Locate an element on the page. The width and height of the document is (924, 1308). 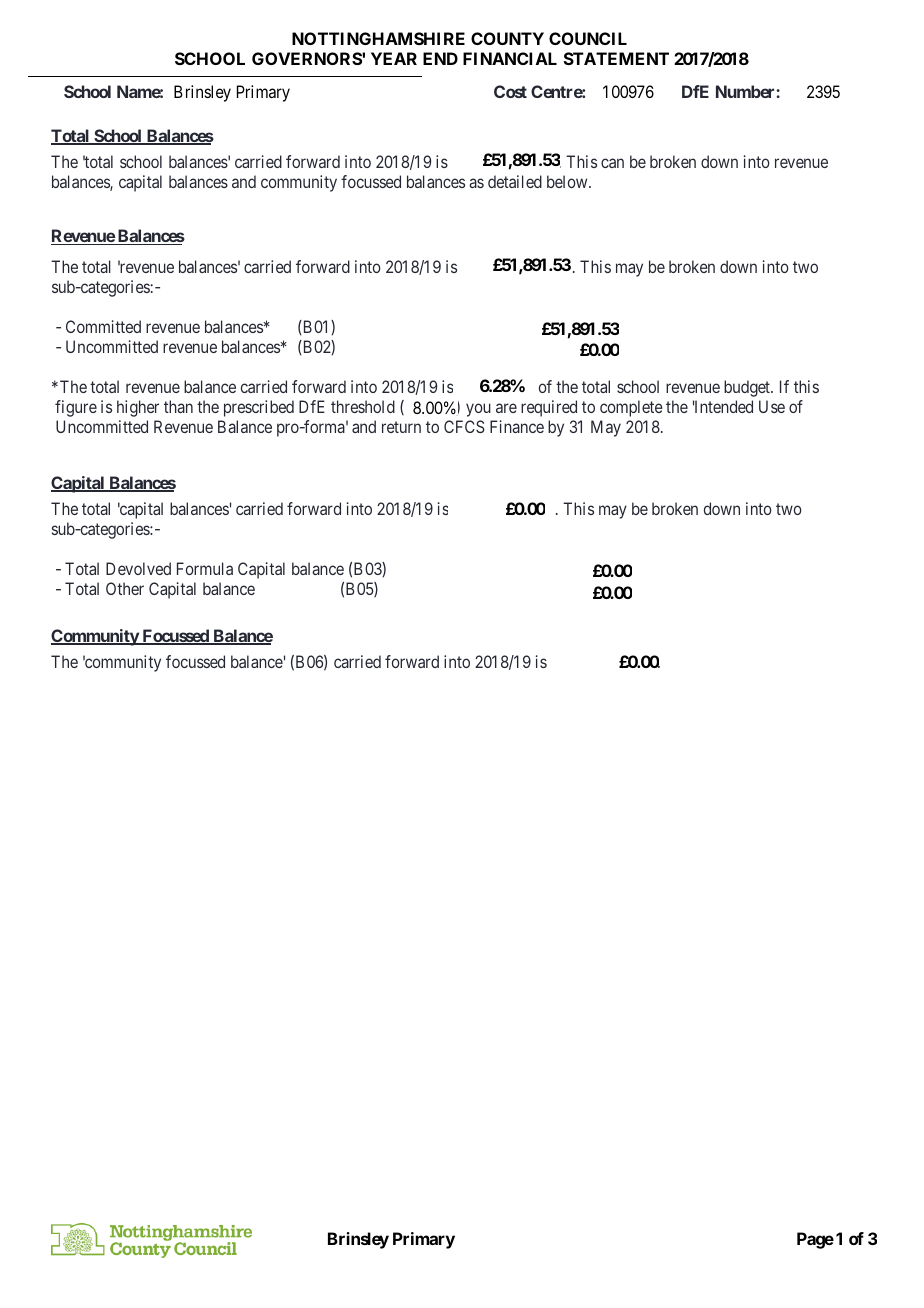
Other is located at coordinates (125, 588).
